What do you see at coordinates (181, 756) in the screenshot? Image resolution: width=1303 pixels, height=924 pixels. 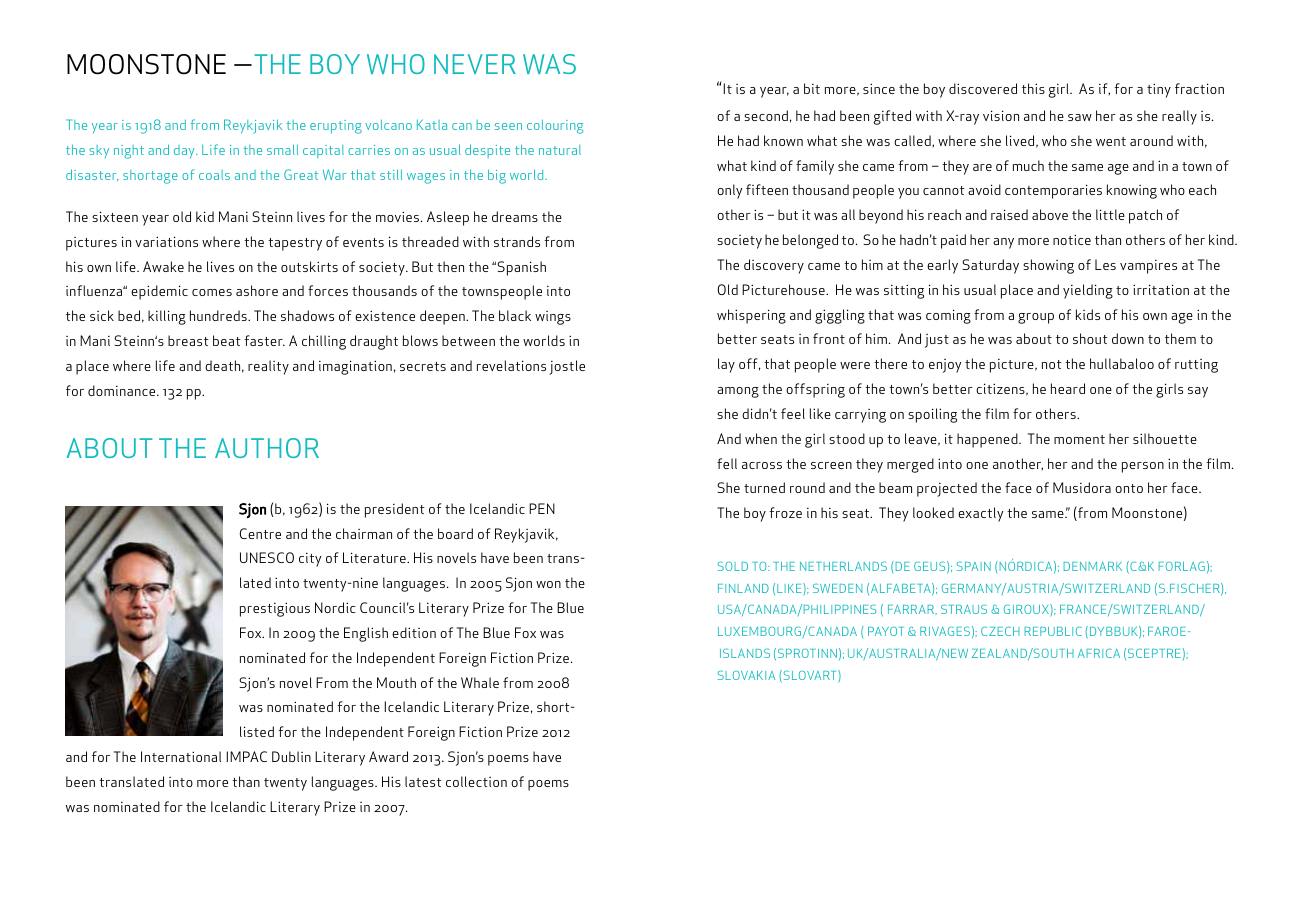 I see `International` at bounding box center [181, 756].
